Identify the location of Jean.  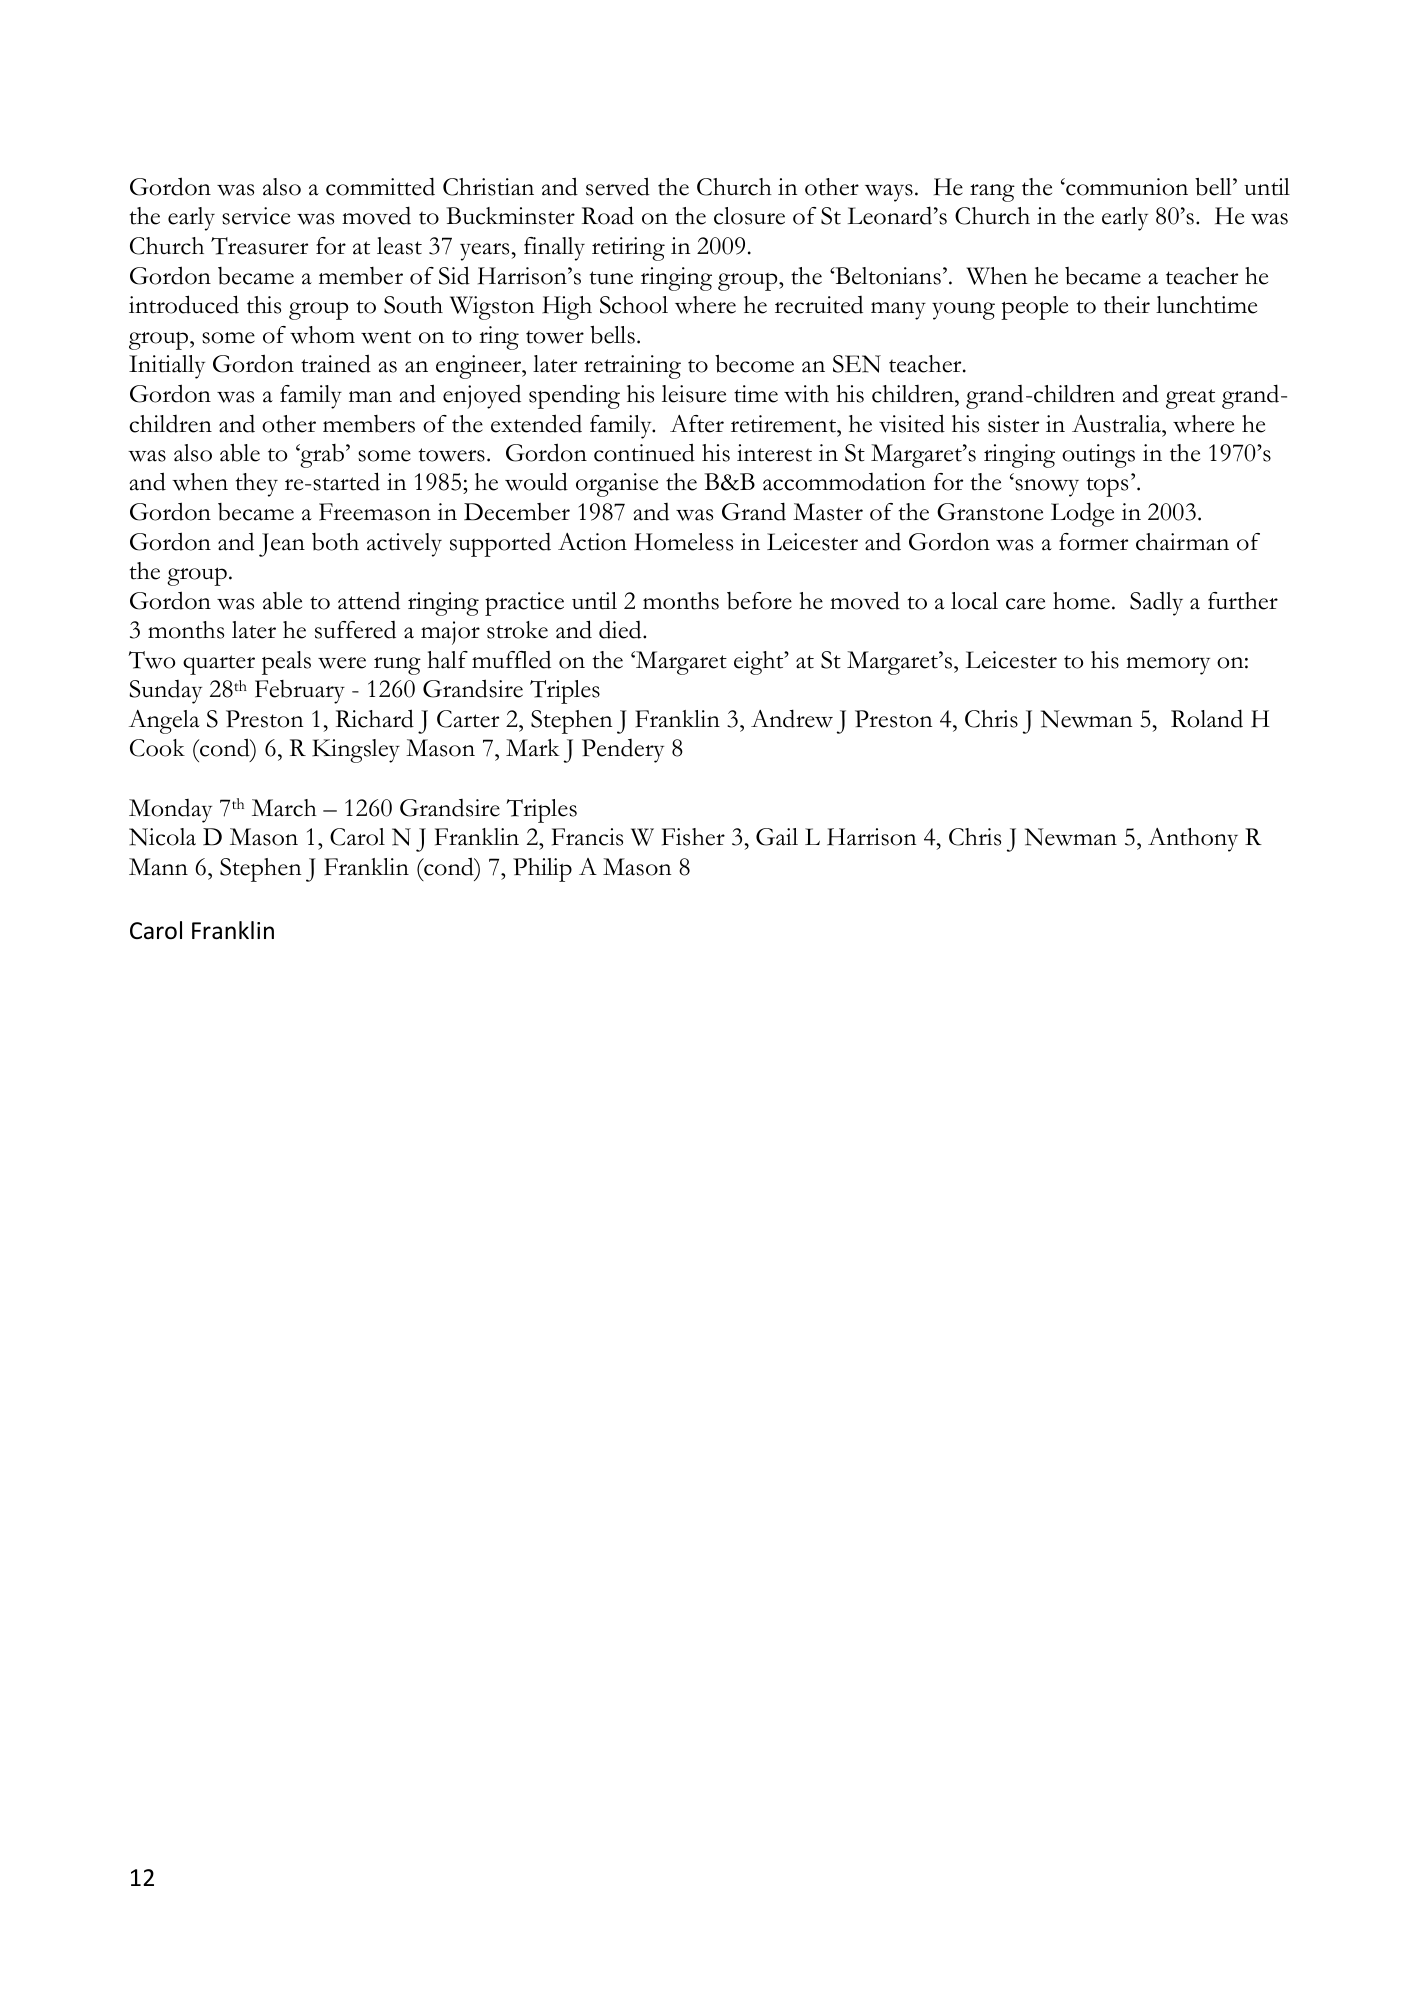
(282, 545).
